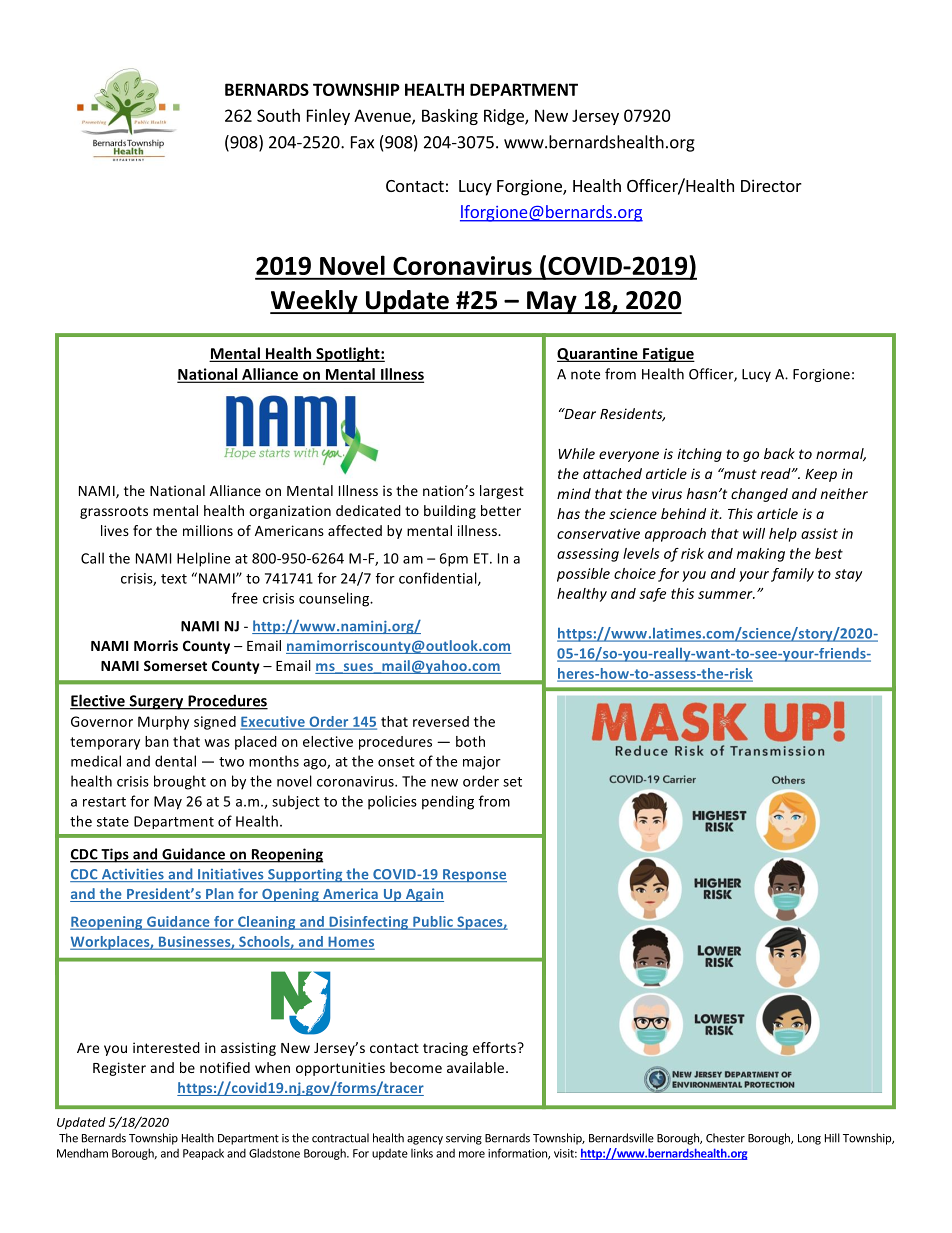 This page has width=952, height=1233. I want to click on Weekly, so click(315, 302).
